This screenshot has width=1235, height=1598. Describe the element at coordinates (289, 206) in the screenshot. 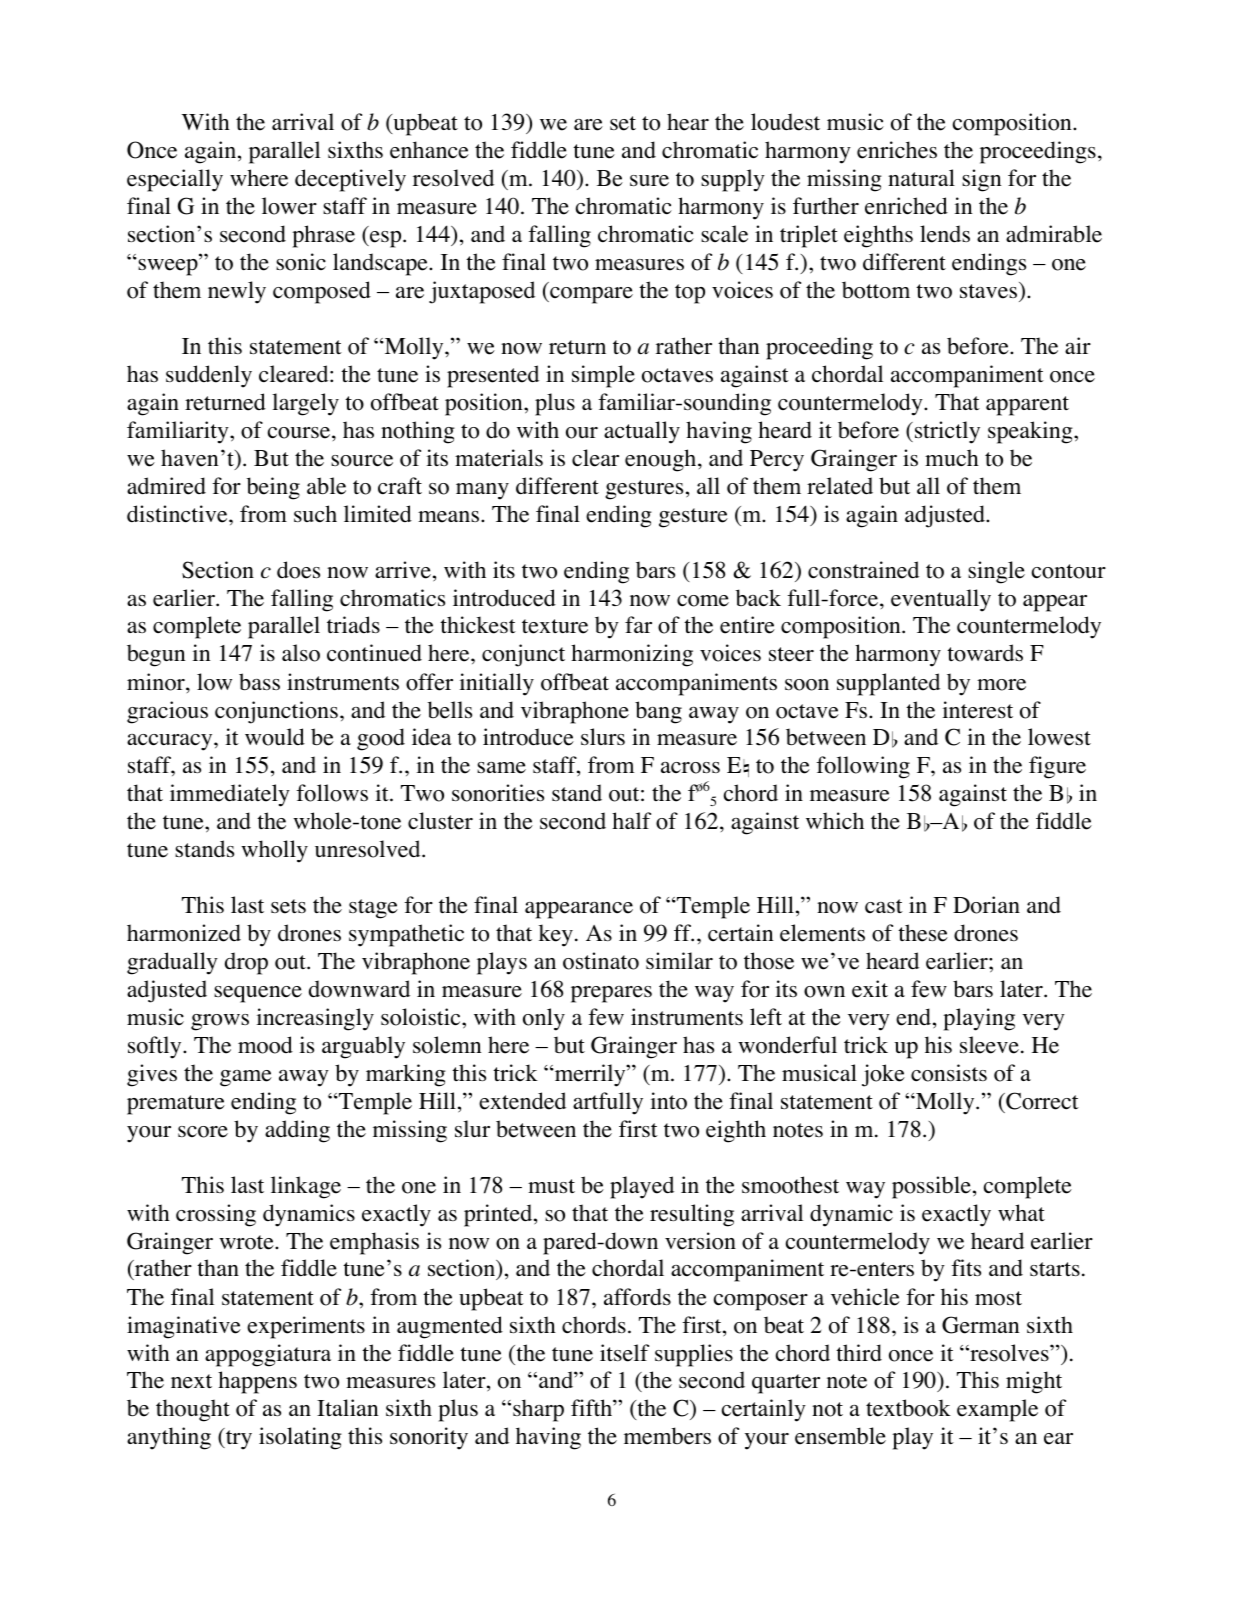

I see `lower` at that location.
